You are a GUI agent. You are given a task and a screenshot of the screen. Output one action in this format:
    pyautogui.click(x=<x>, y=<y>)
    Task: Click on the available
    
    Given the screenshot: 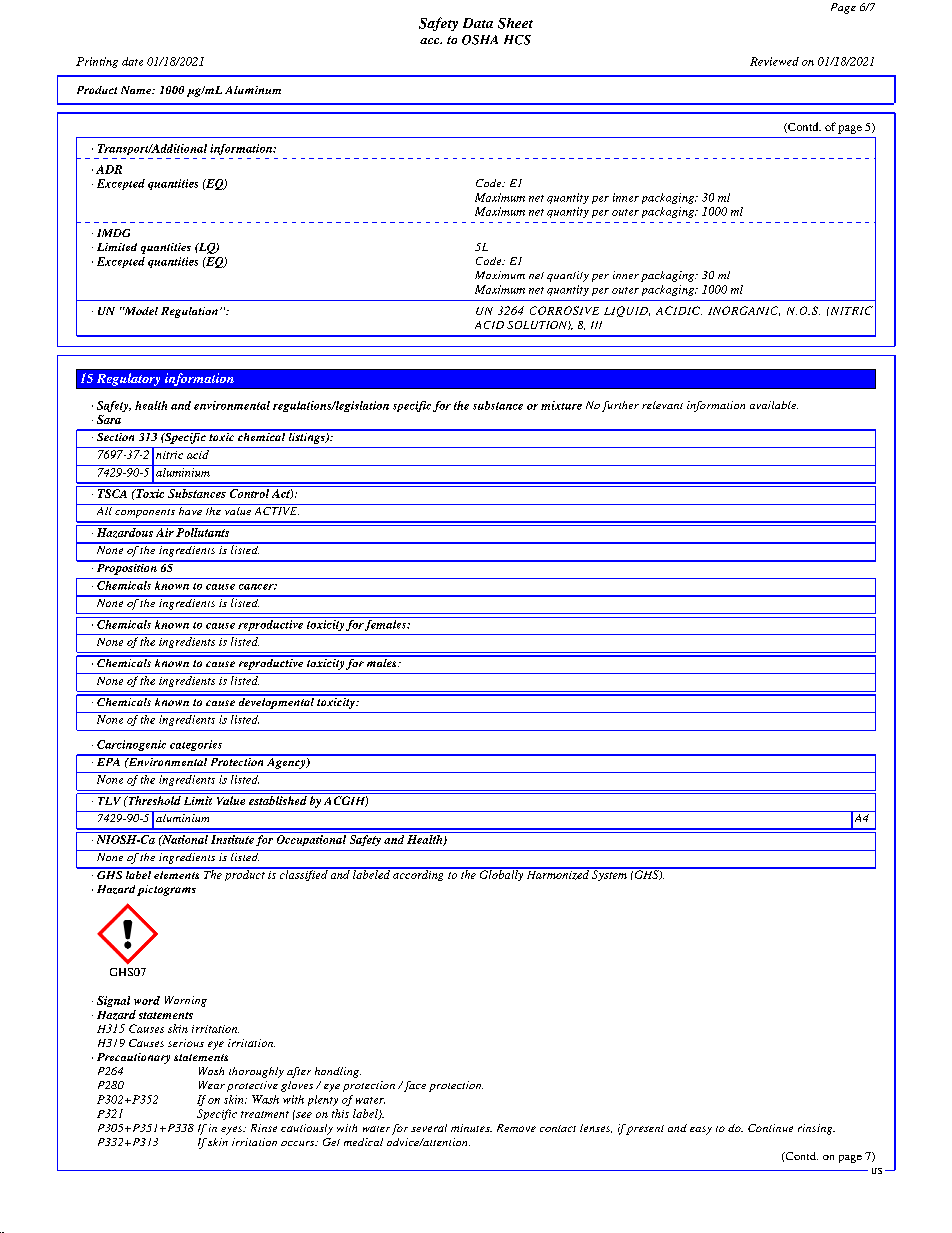 What is the action you would take?
    pyautogui.click(x=774, y=405)
